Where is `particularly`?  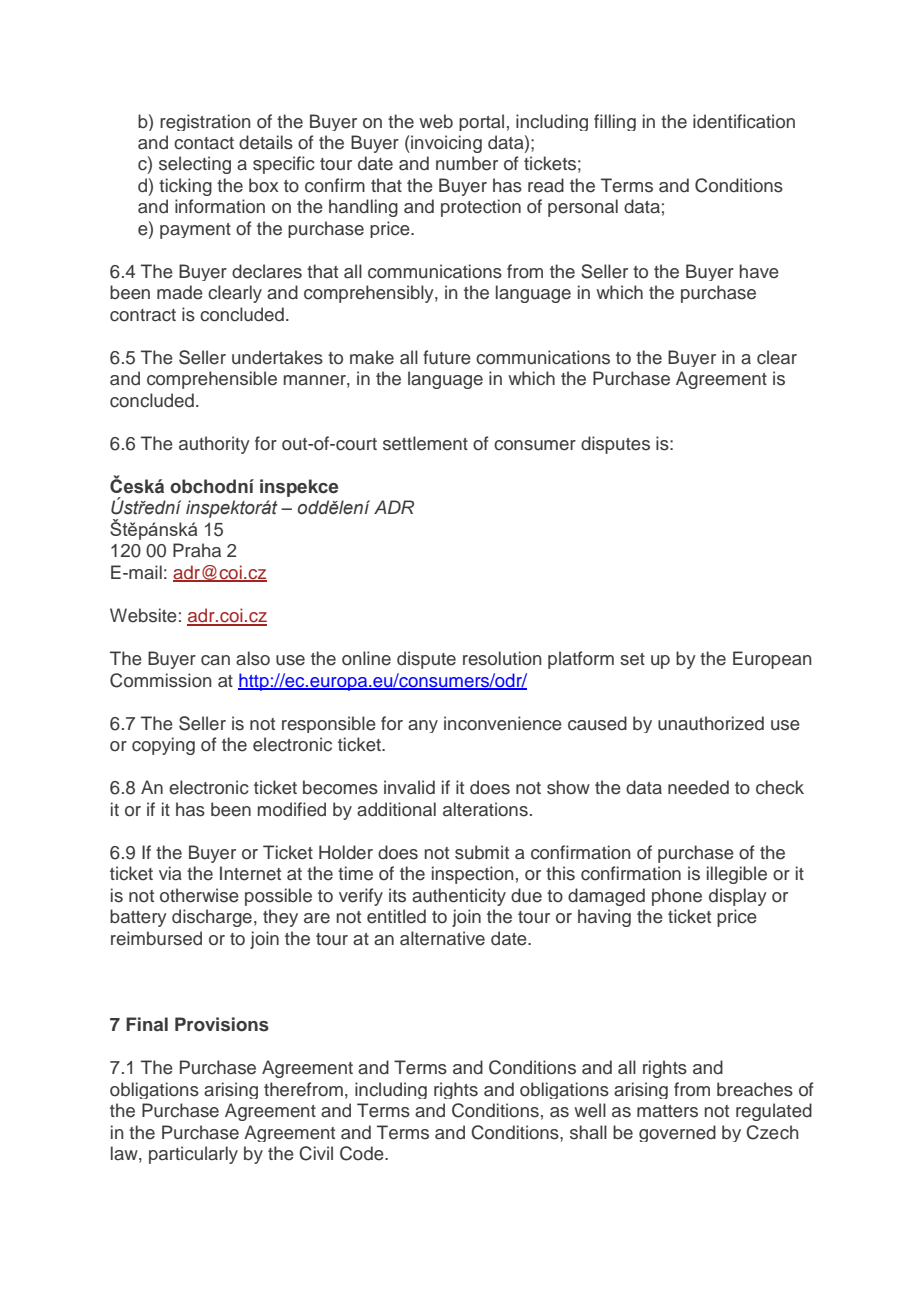 particularly is located at coordinates (193, 1155).
